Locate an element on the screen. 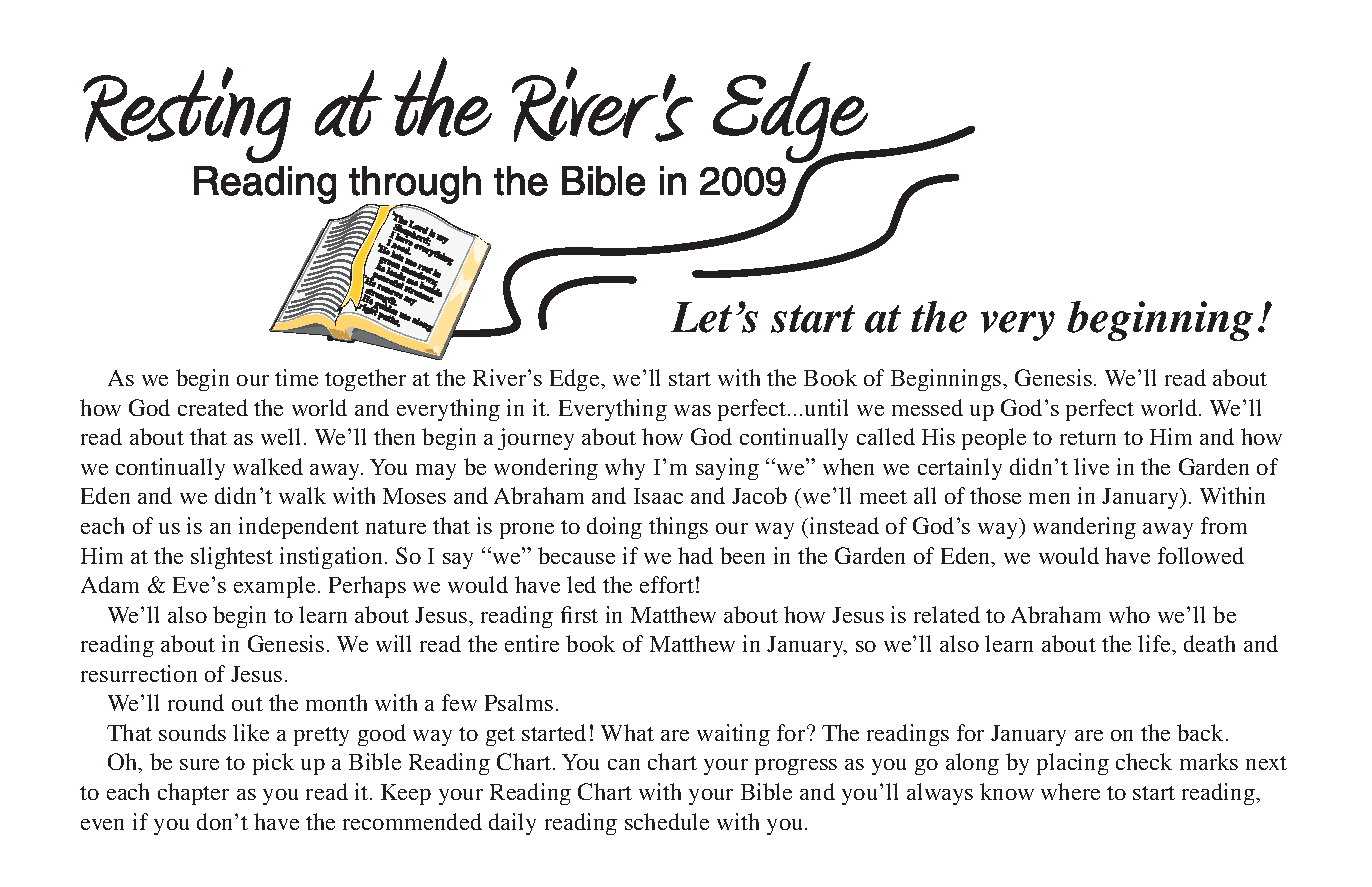  where is located at coordinates (1070, 791).
